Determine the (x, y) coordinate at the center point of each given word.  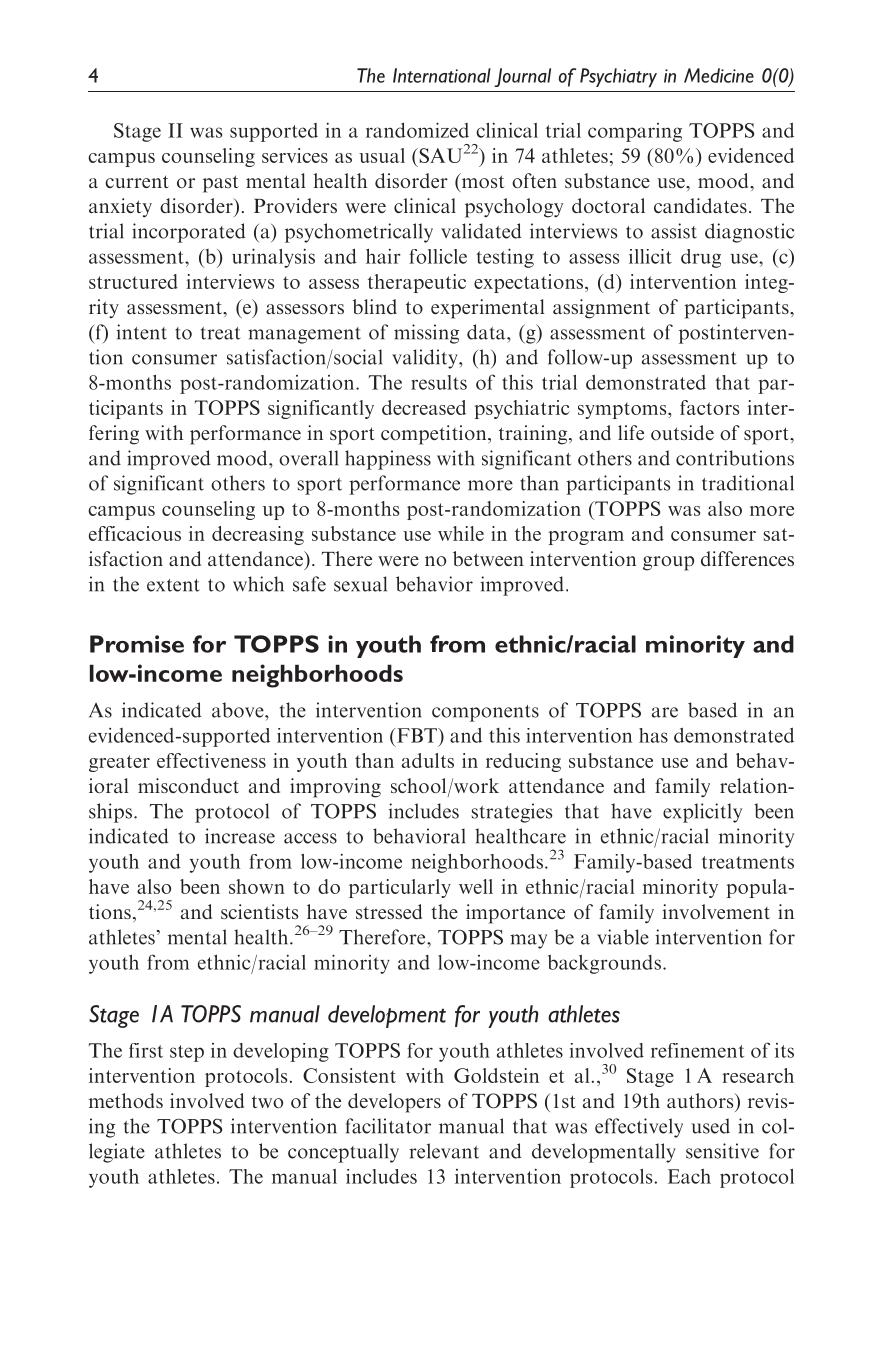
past (221, 184)
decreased (424, 407)
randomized (417, 130)
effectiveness (211, 760)
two (267, 1101)
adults (428, 760)
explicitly (702, 813)
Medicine (719, 75)
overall (308, 458)
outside (682, 432)
